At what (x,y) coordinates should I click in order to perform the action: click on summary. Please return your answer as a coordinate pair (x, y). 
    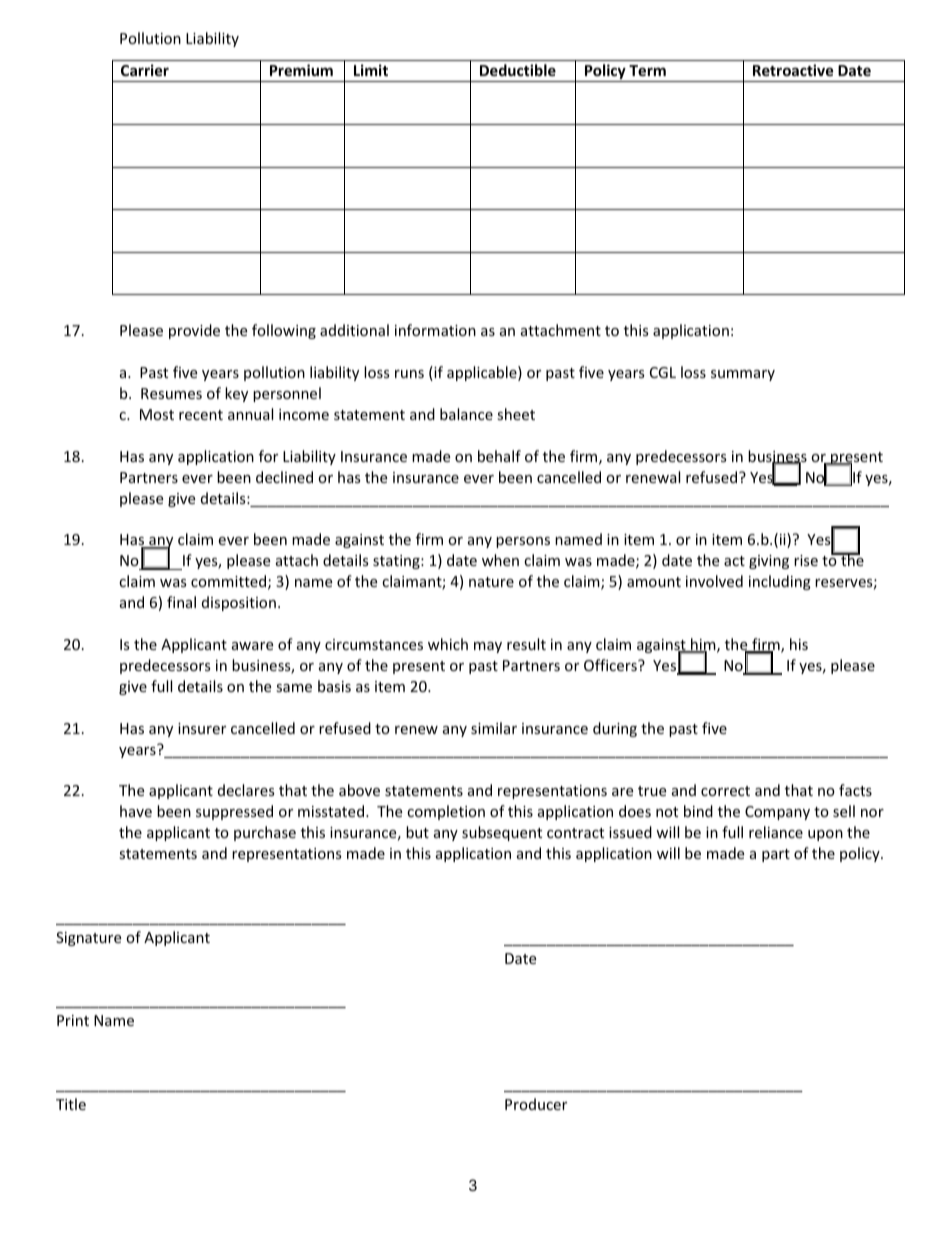
    Looking at the image, I should click on (743, 375).
